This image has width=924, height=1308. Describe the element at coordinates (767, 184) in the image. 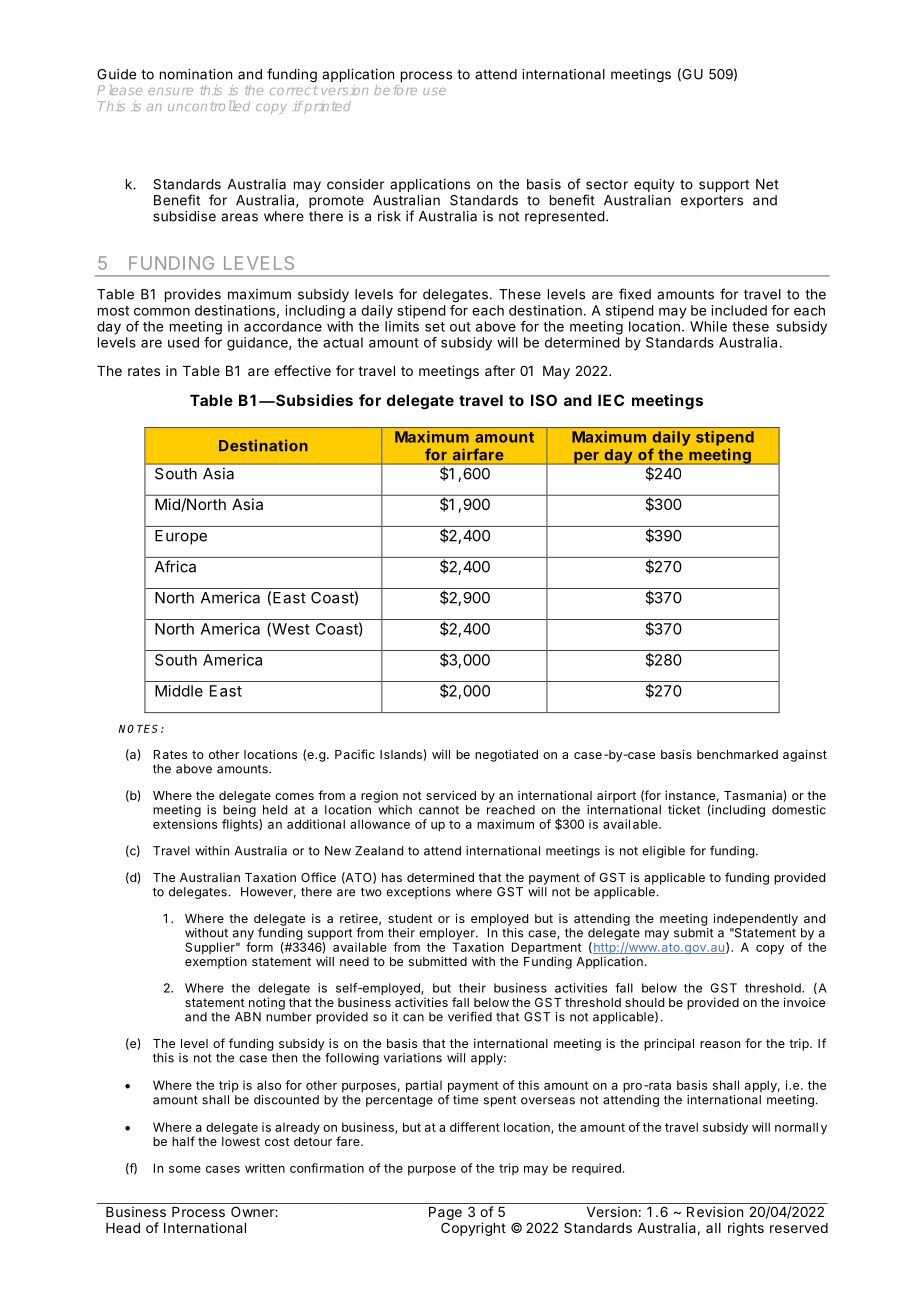

I see `Net` at that location.
